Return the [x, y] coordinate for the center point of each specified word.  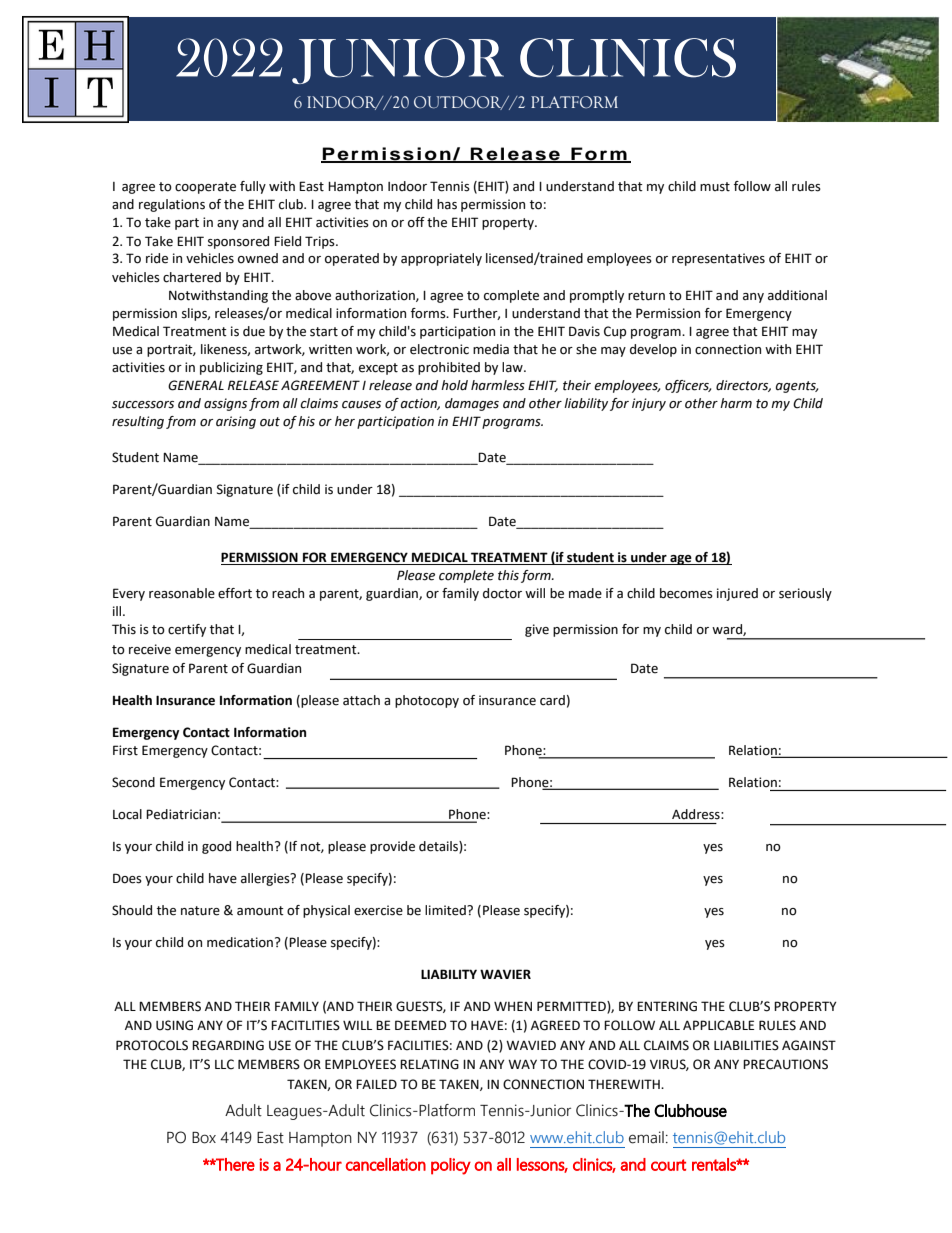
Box [204, 1138]
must [715, 187]
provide [392, 847]
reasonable [182, 593]
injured [737, 594]
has [447, 204]
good [216, 847]
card [552, 700]
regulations [172, 205]
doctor [502, 593]
